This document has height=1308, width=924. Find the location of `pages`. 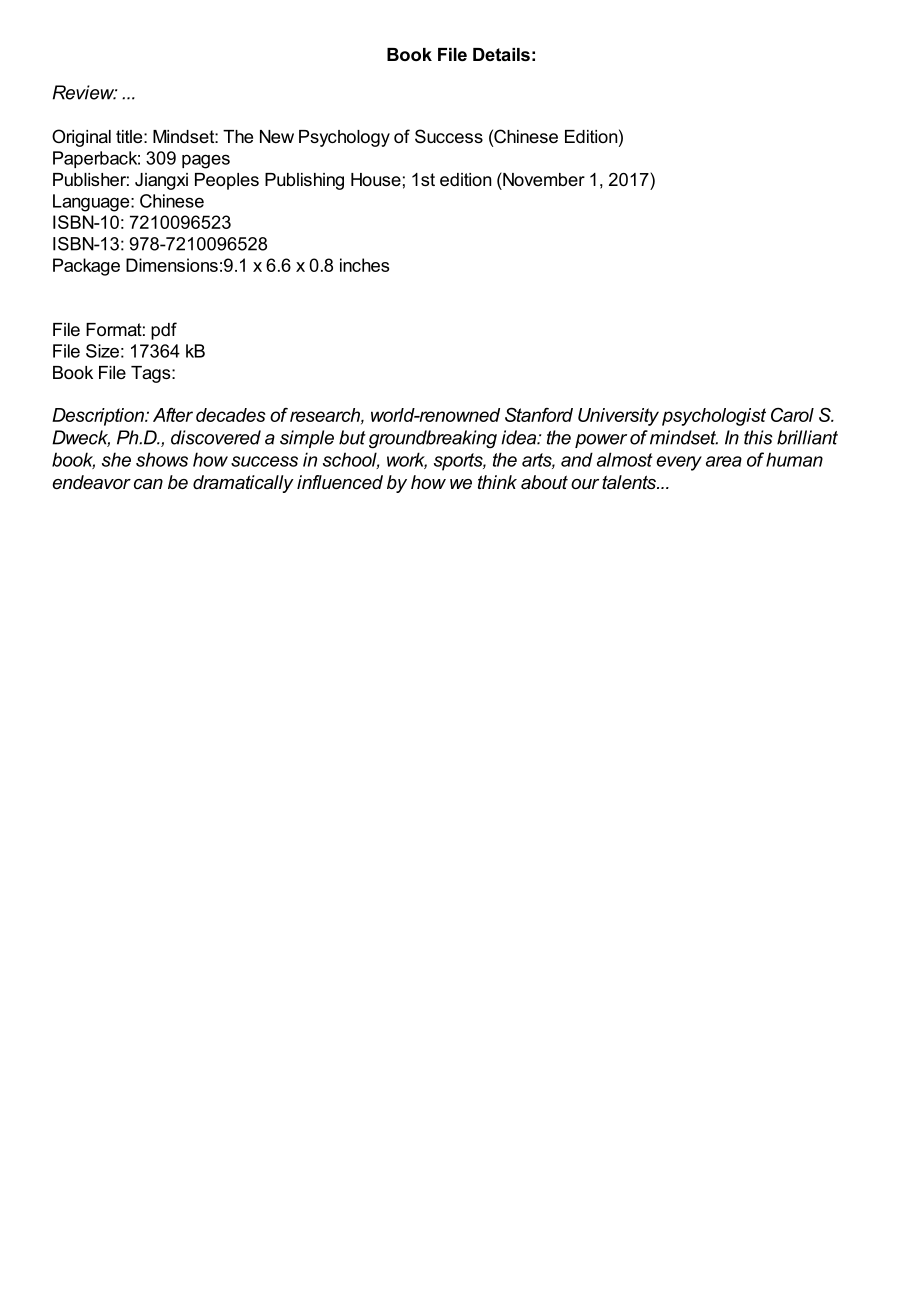

pages is located at coordinates (206, 161).
